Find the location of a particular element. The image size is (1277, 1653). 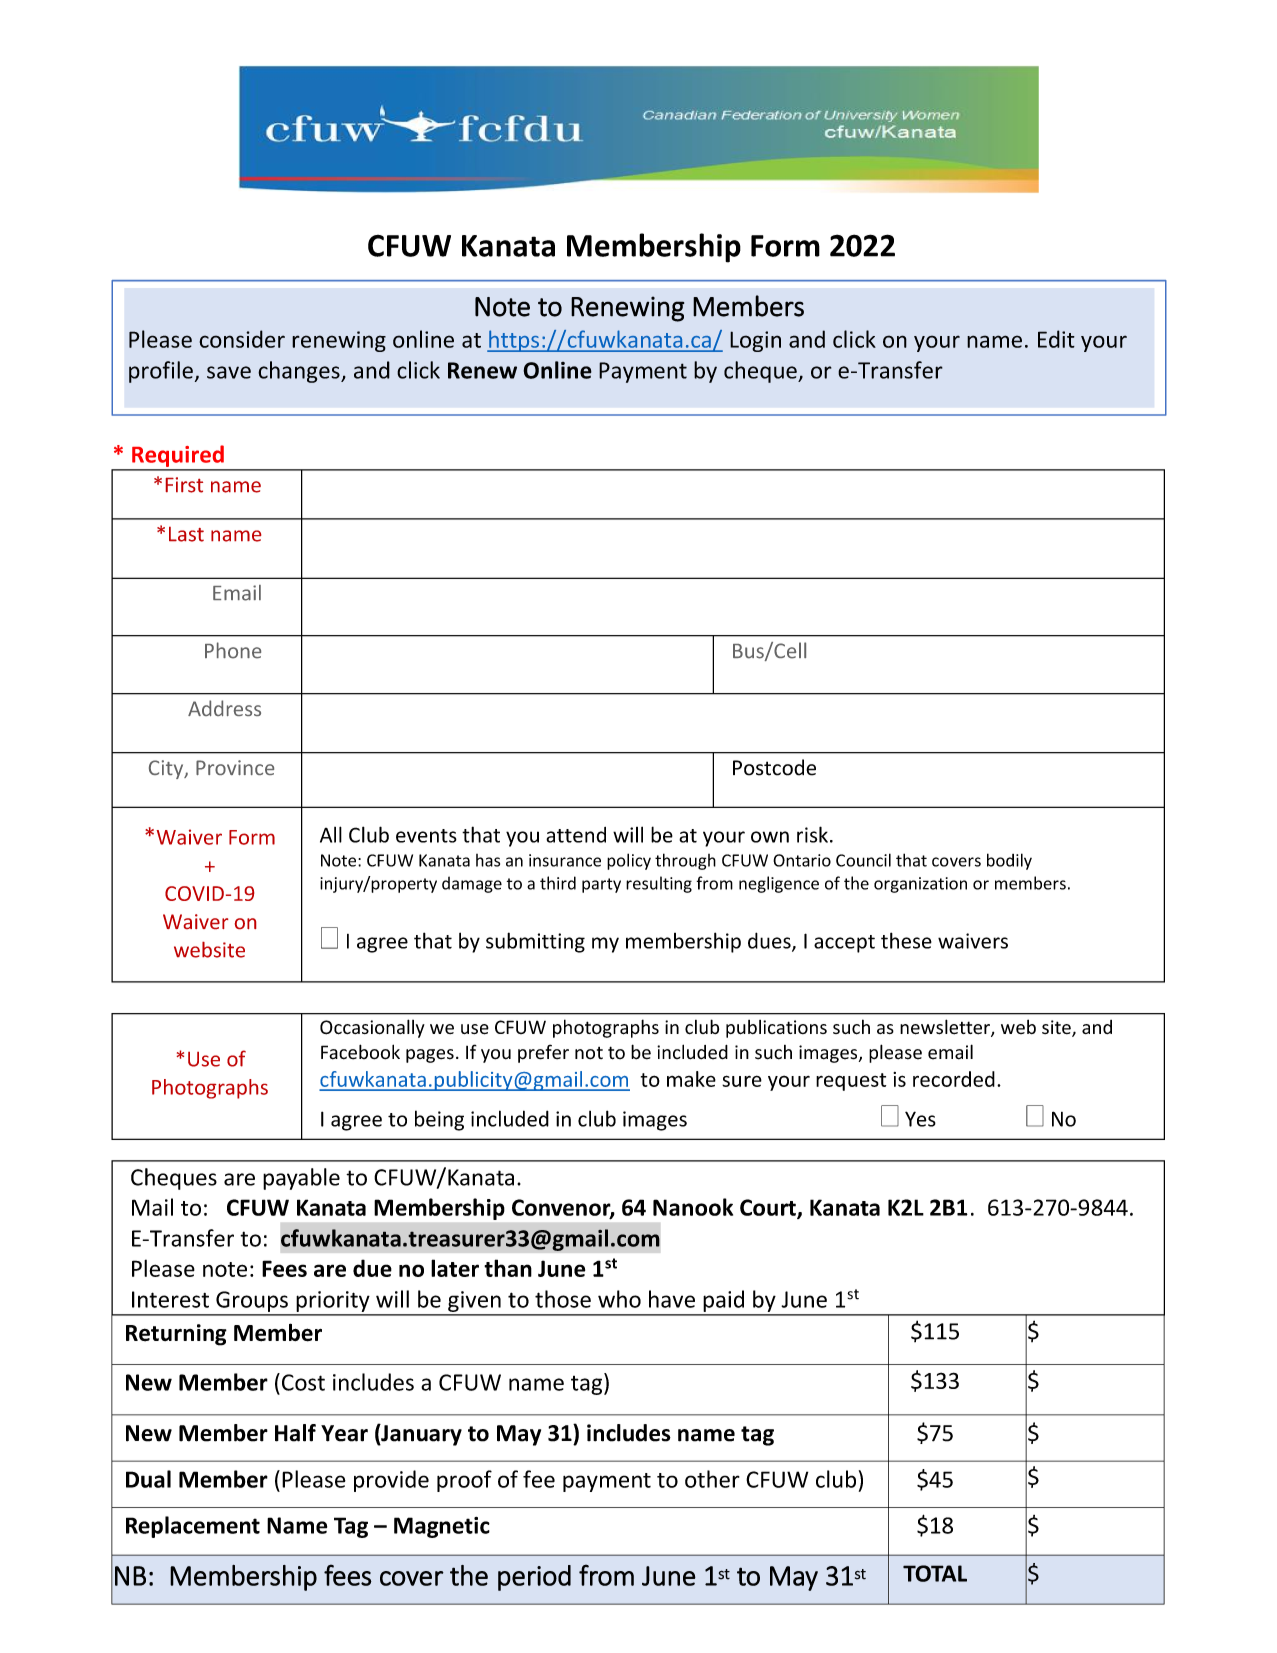

Edit is located at coordinates (1056, 339).
